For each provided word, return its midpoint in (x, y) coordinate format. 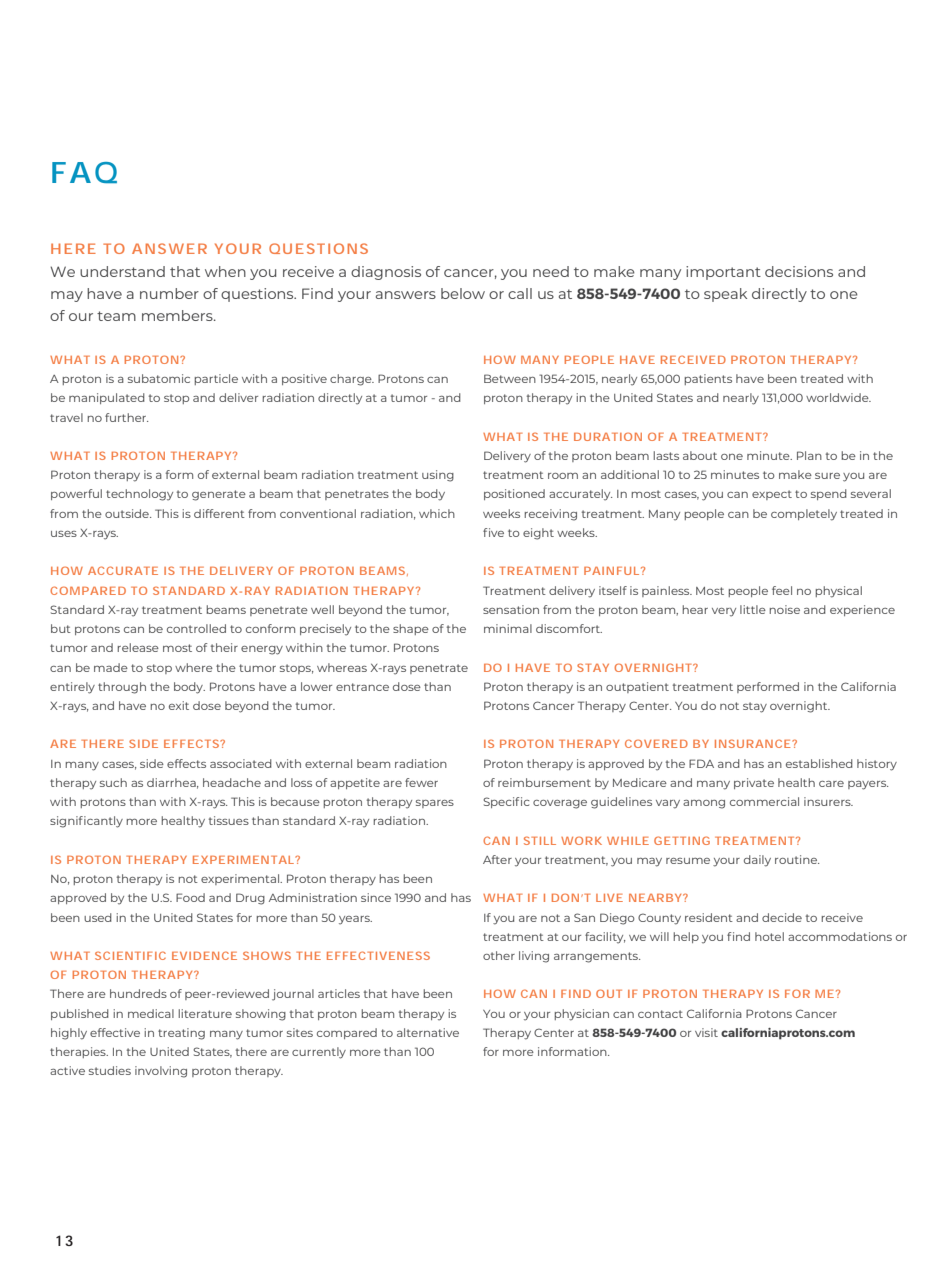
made (111, 667)
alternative (428, 1032)
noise (784, 609)
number (169, 293)
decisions (799, 271)
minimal (508, 628)
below (463, 293)
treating (181, 1034)
